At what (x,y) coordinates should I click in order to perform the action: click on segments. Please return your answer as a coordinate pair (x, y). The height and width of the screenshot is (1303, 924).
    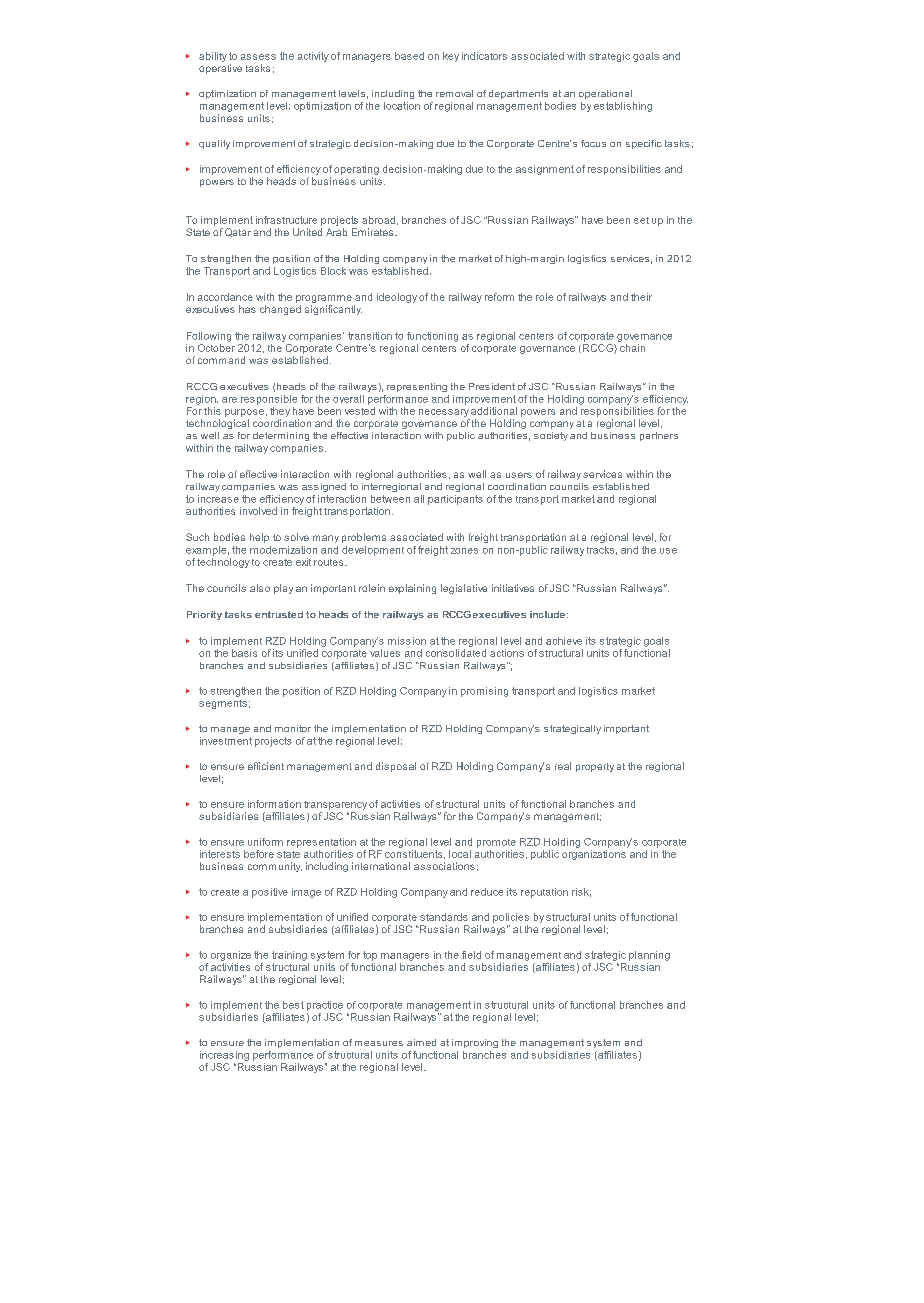
    Looking at the image, I should click on (223, 704).
